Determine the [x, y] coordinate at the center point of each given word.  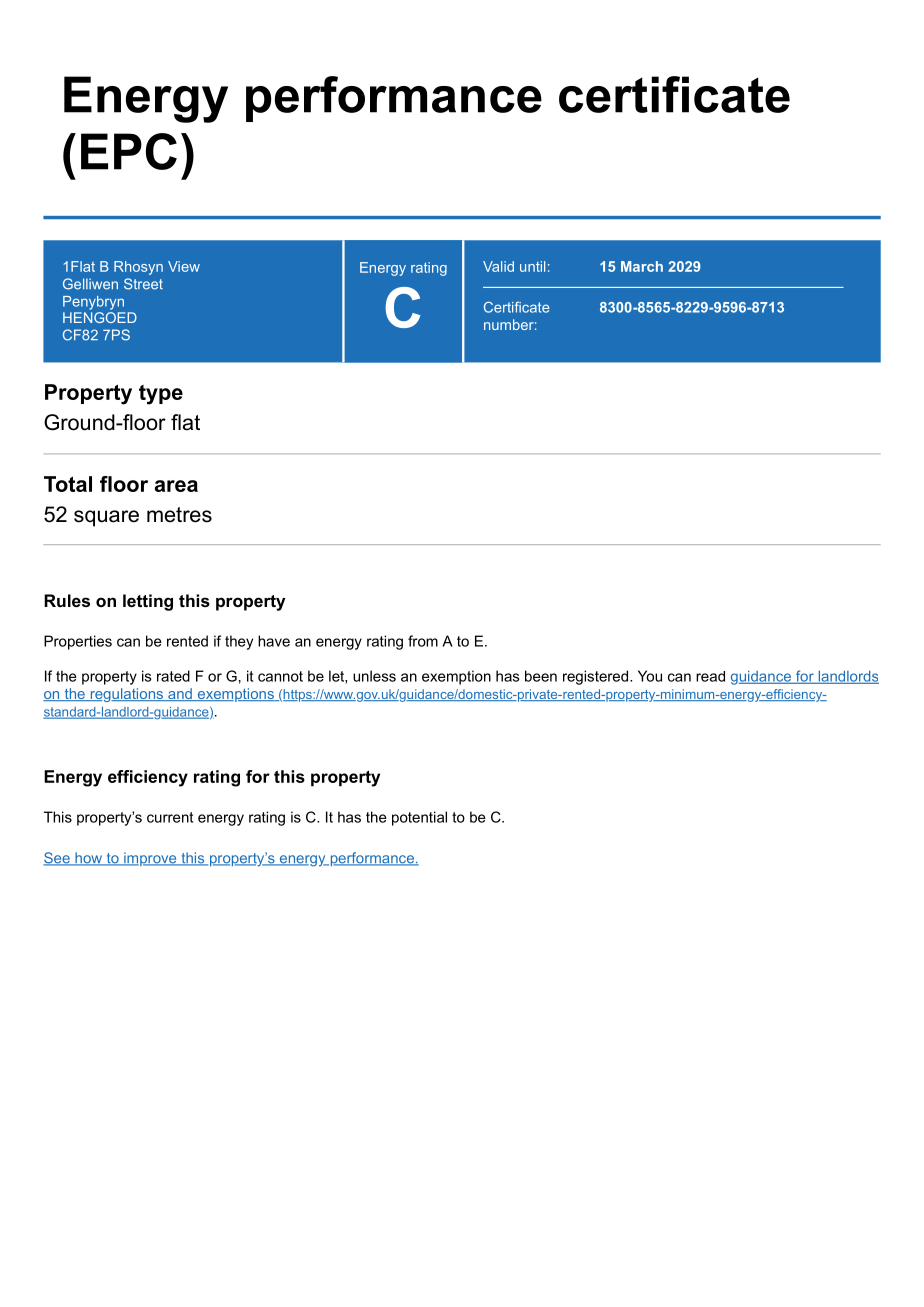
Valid [498, 266]
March [642, 266]
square [106, 518]
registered [595, 677]
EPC [129, 151]
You [650, 676]
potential [419, 818]
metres [179, 515]
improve [150, 859]
